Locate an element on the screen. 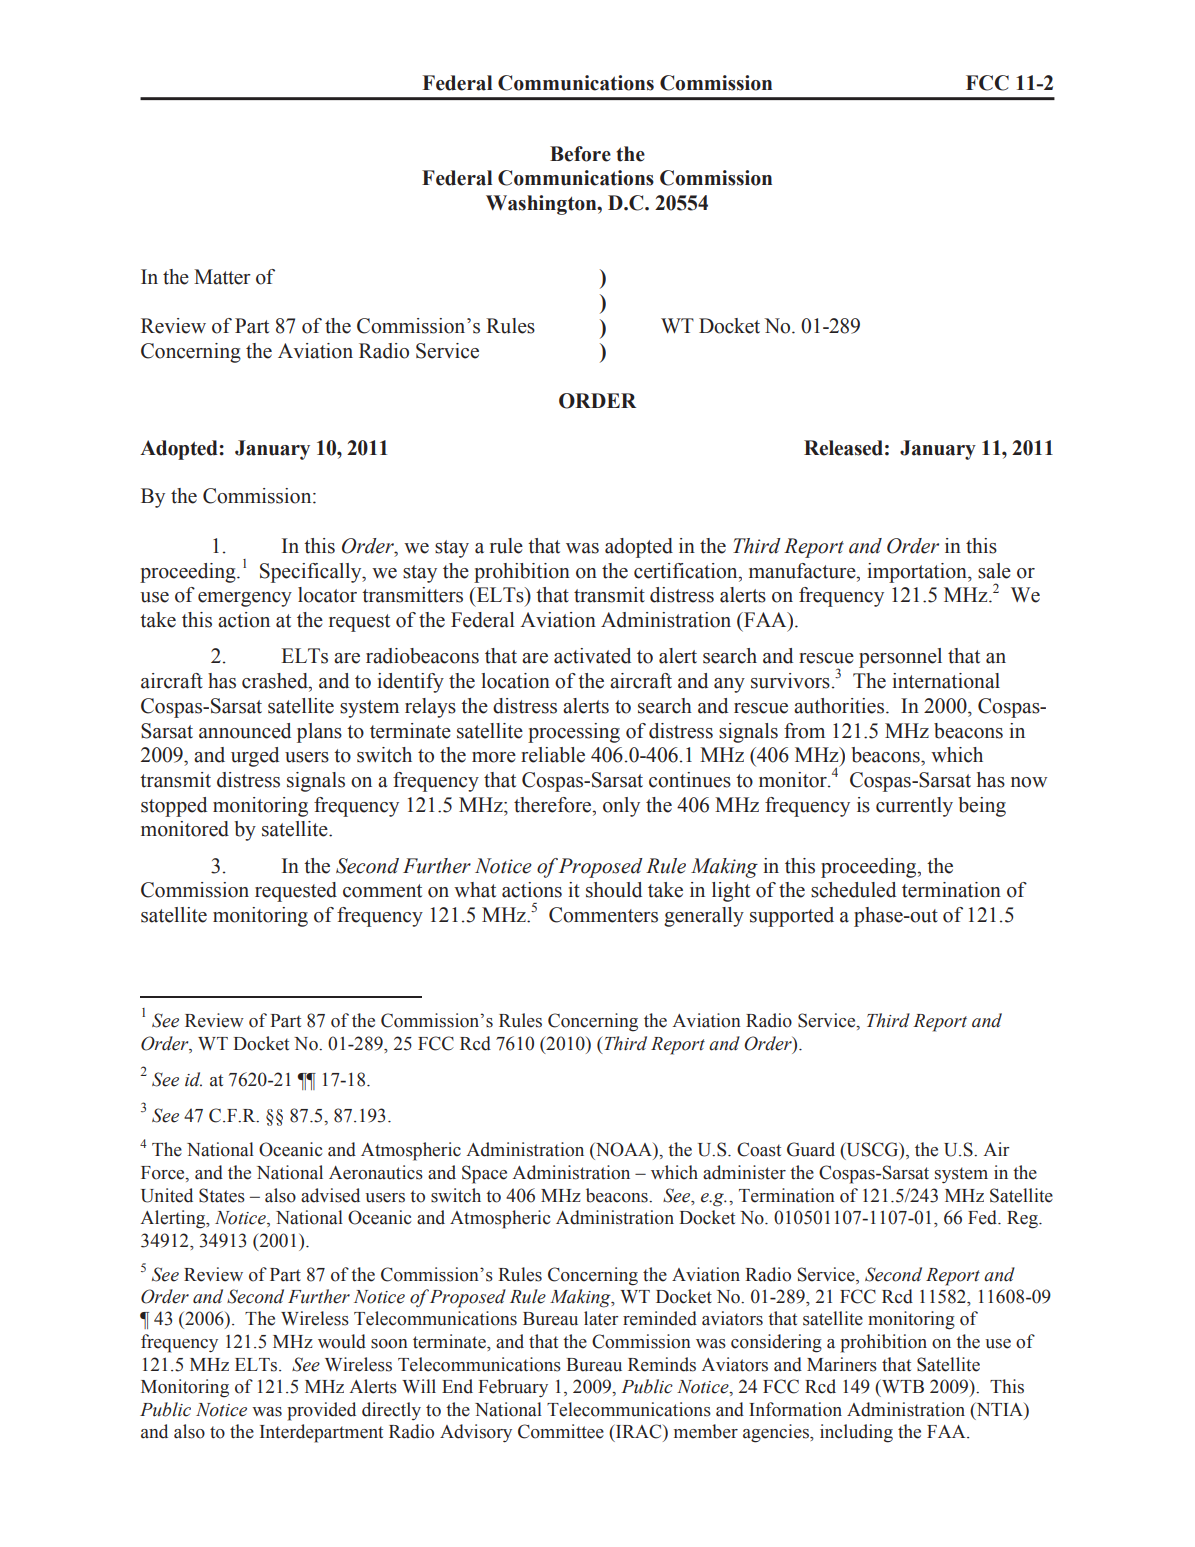  including is located at coordinates (856, 1433).
